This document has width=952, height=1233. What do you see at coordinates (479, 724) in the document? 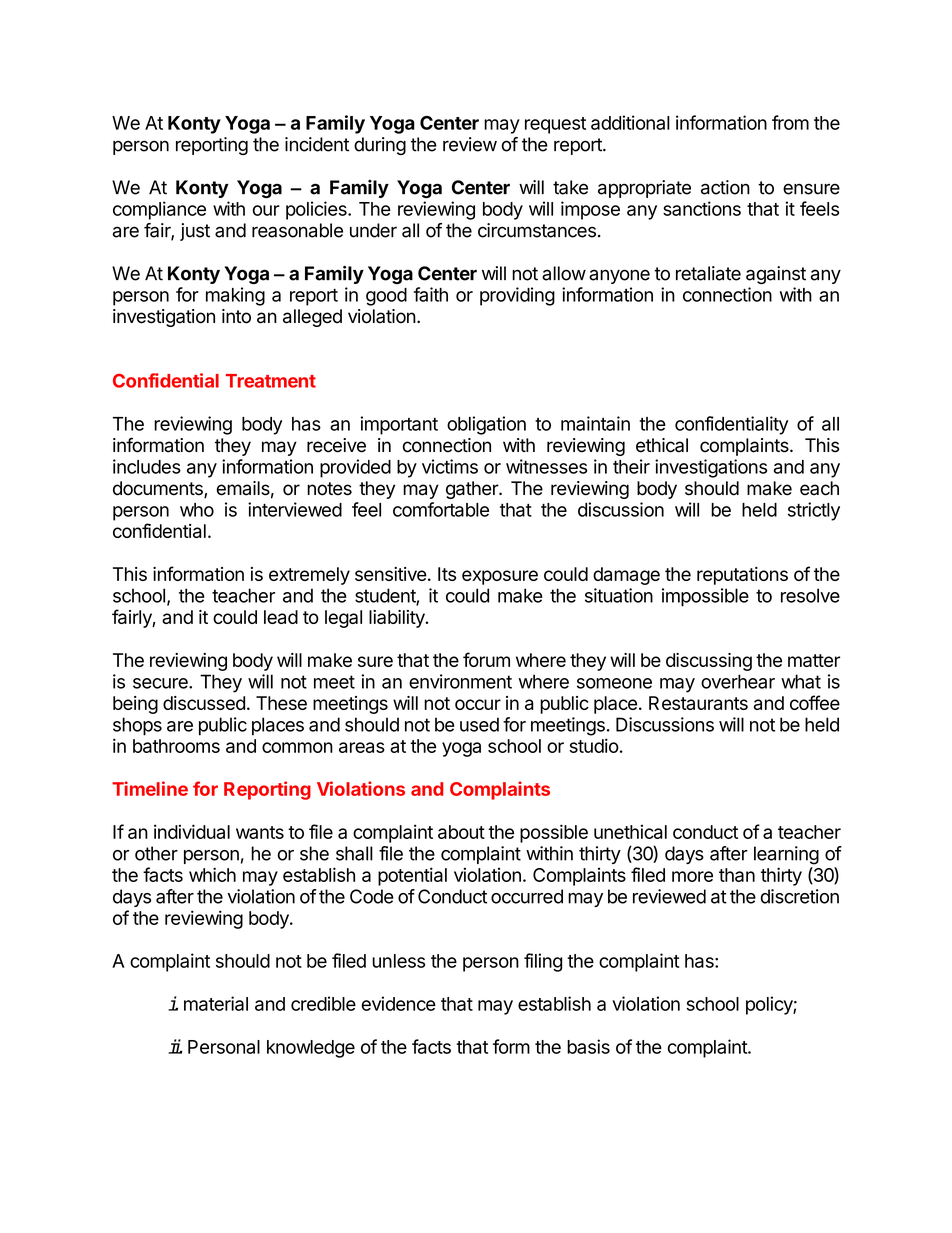
I see `used` at bounding box center [479, 724].
